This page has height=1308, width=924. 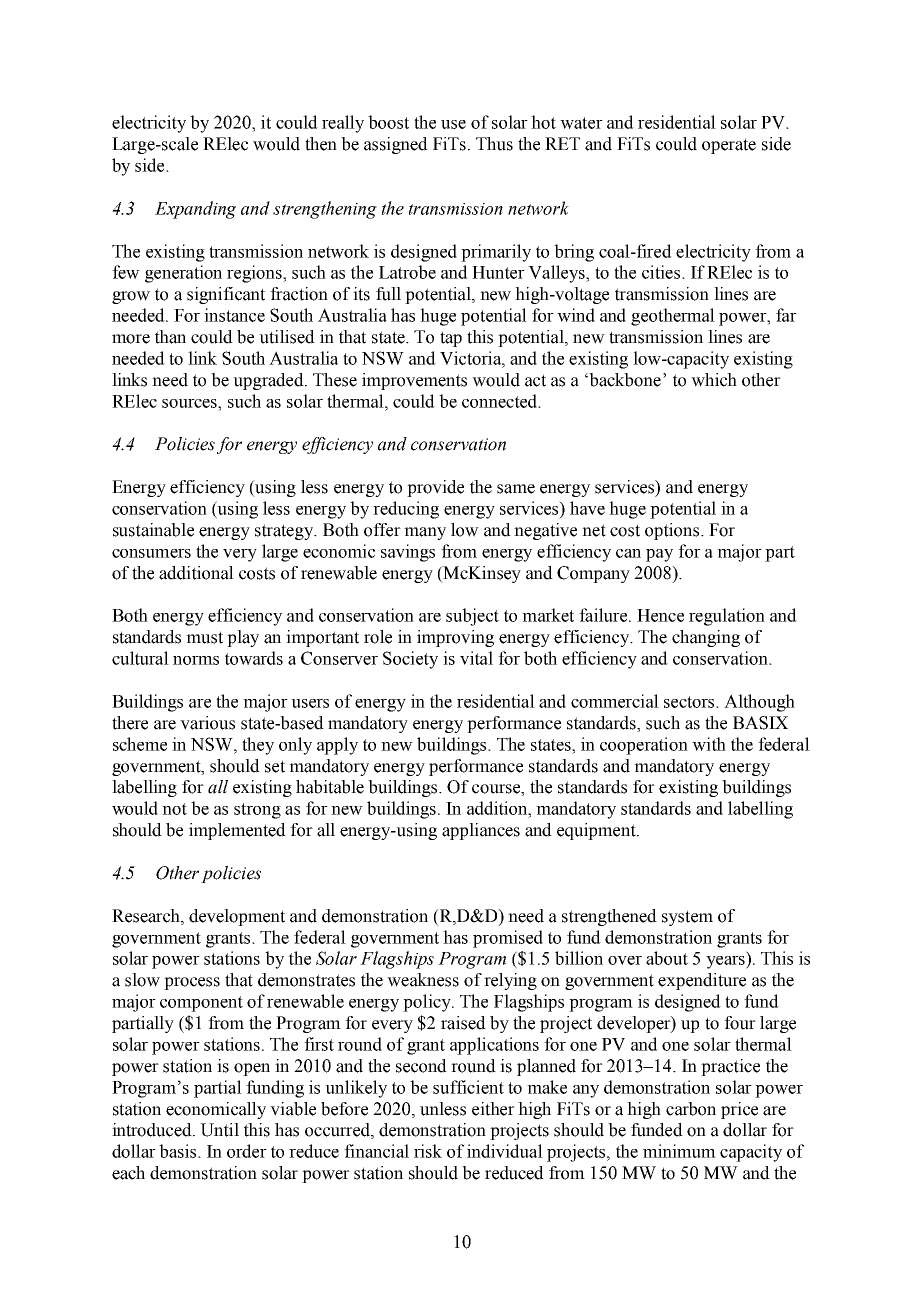 What do you see at coordinates (481, 831) in the page?
I see `appliances` at bounding box center [481, 831].
